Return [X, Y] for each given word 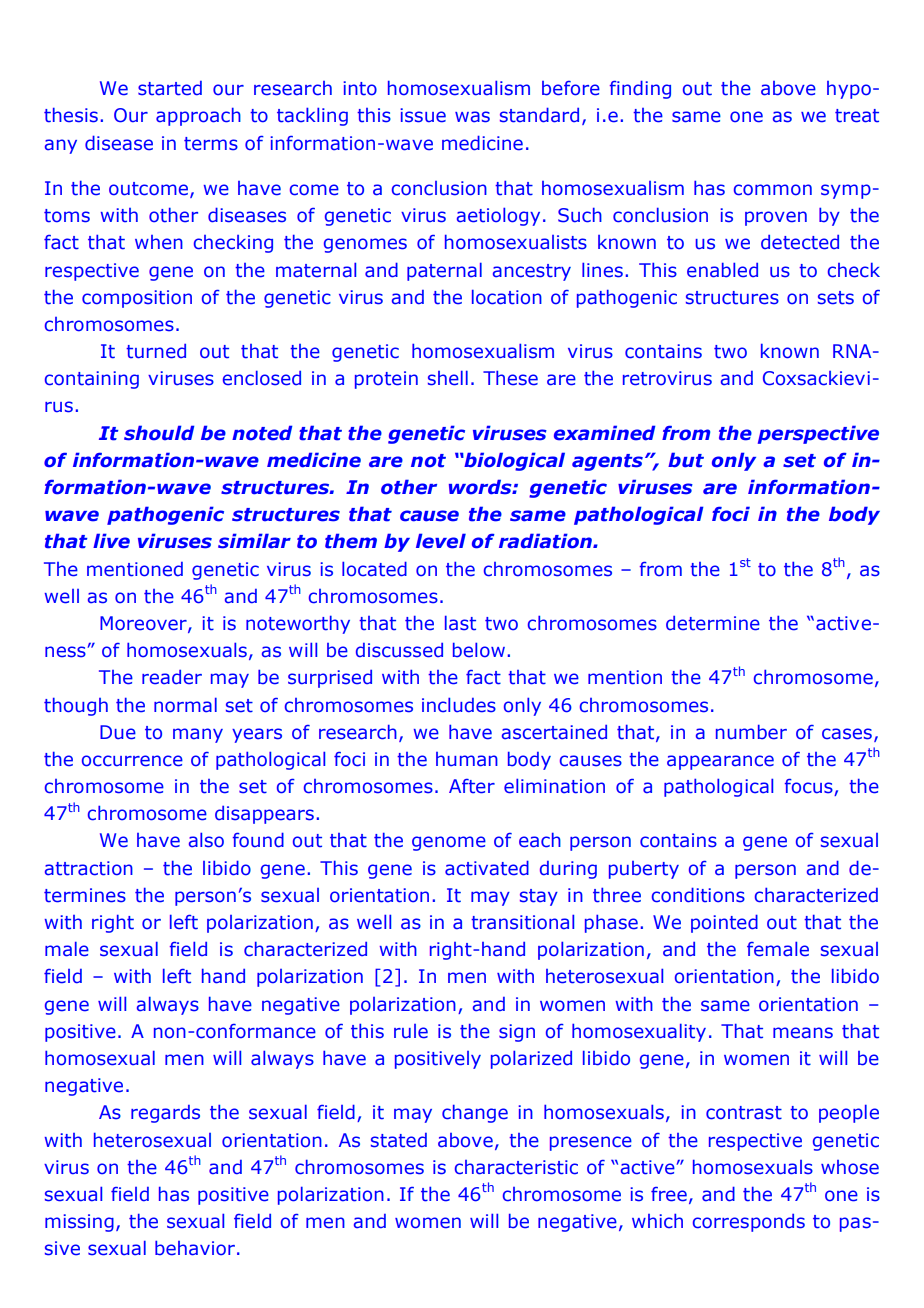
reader [172, 677]
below [479, 650]
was [472, 117]
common [773, 190]
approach [198, 116]
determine [713, 623]
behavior [195, 1248]
